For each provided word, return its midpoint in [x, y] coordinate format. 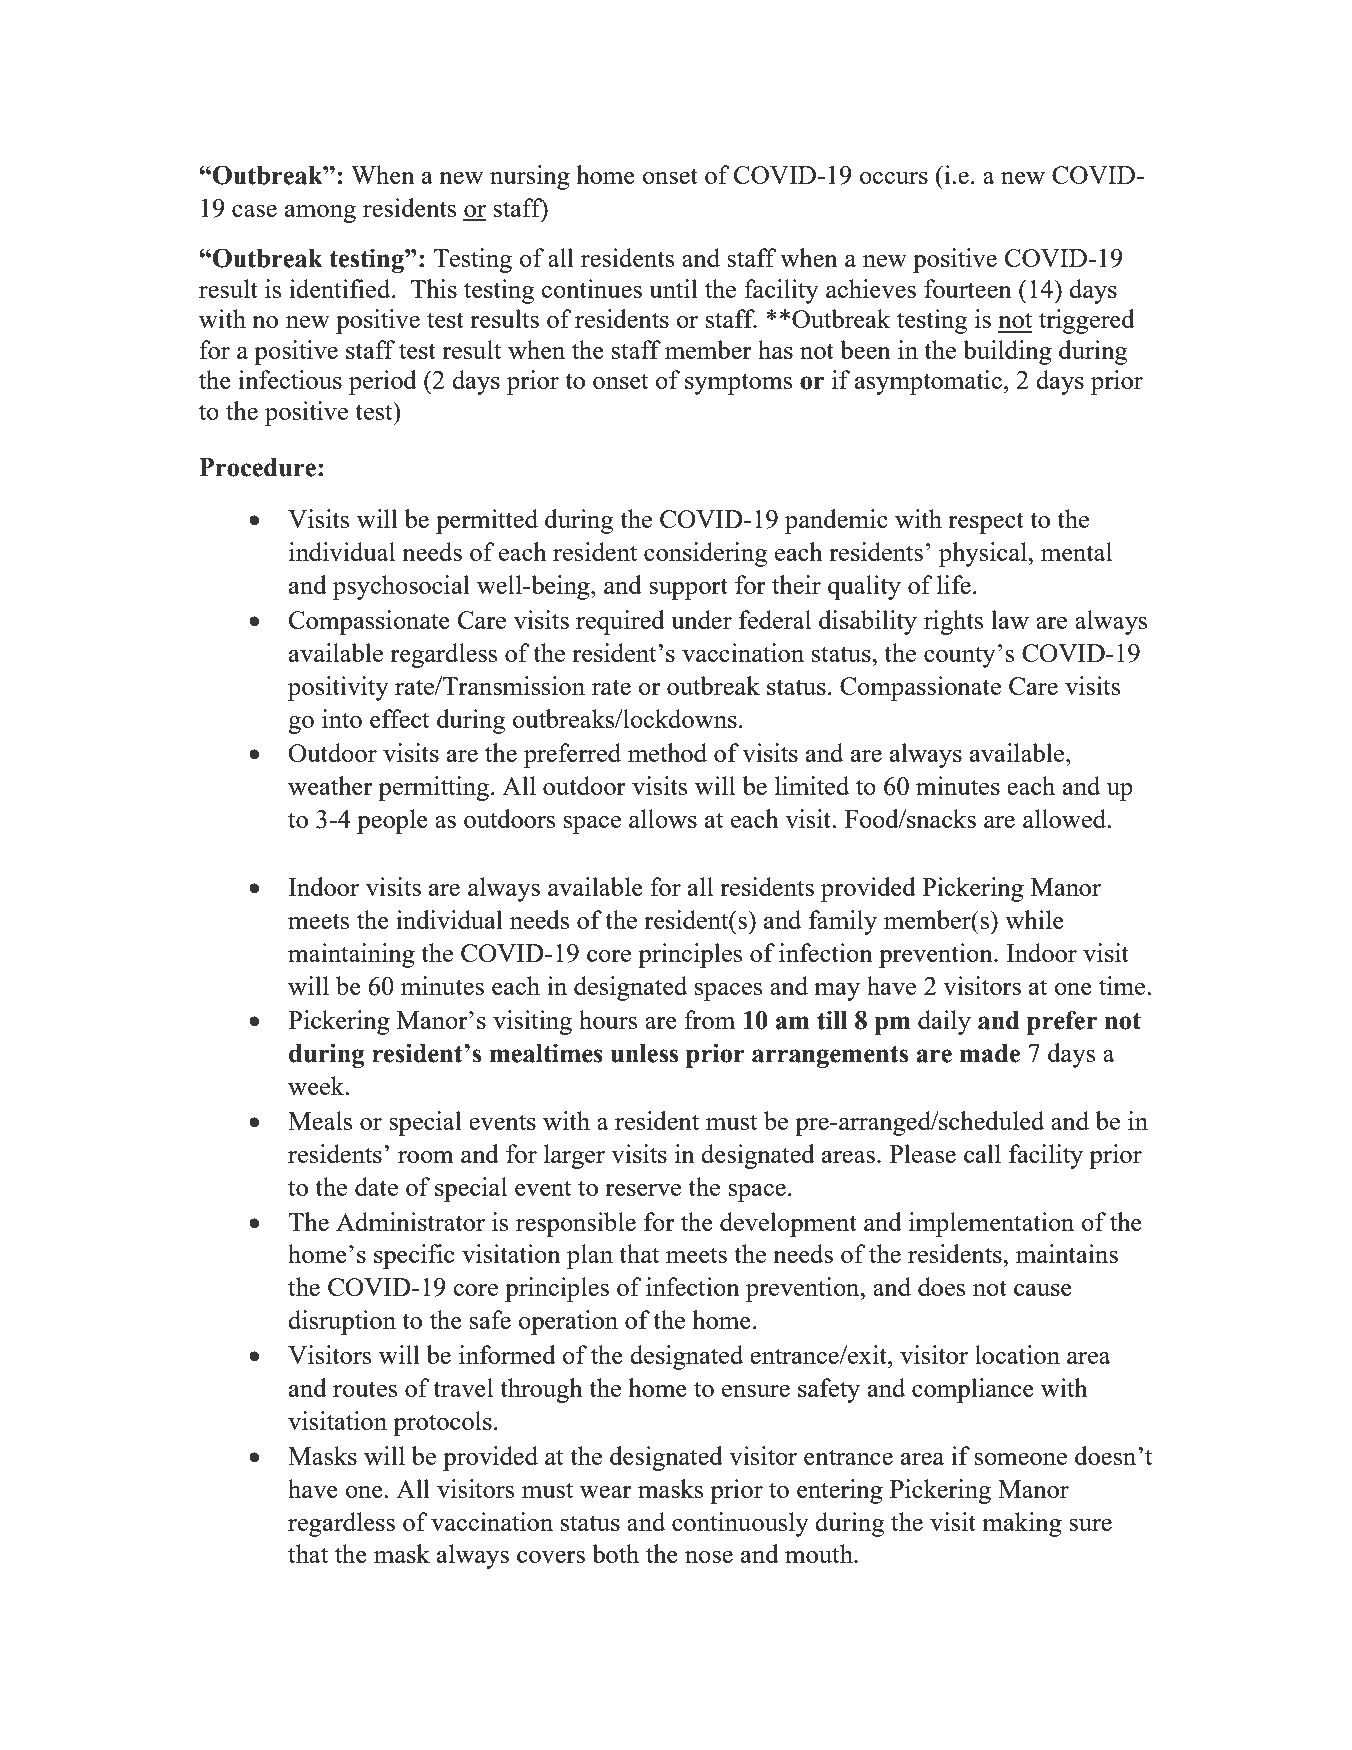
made [990, 1053]
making [1022, 1524]
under [701, 619]
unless [644, 1053]
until [673, 288]
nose [709, 1557]
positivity [338, 688]
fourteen [968, 288]
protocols [442, 1423]
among [320, 214]
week [317, 1085]
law [1010, 619]
